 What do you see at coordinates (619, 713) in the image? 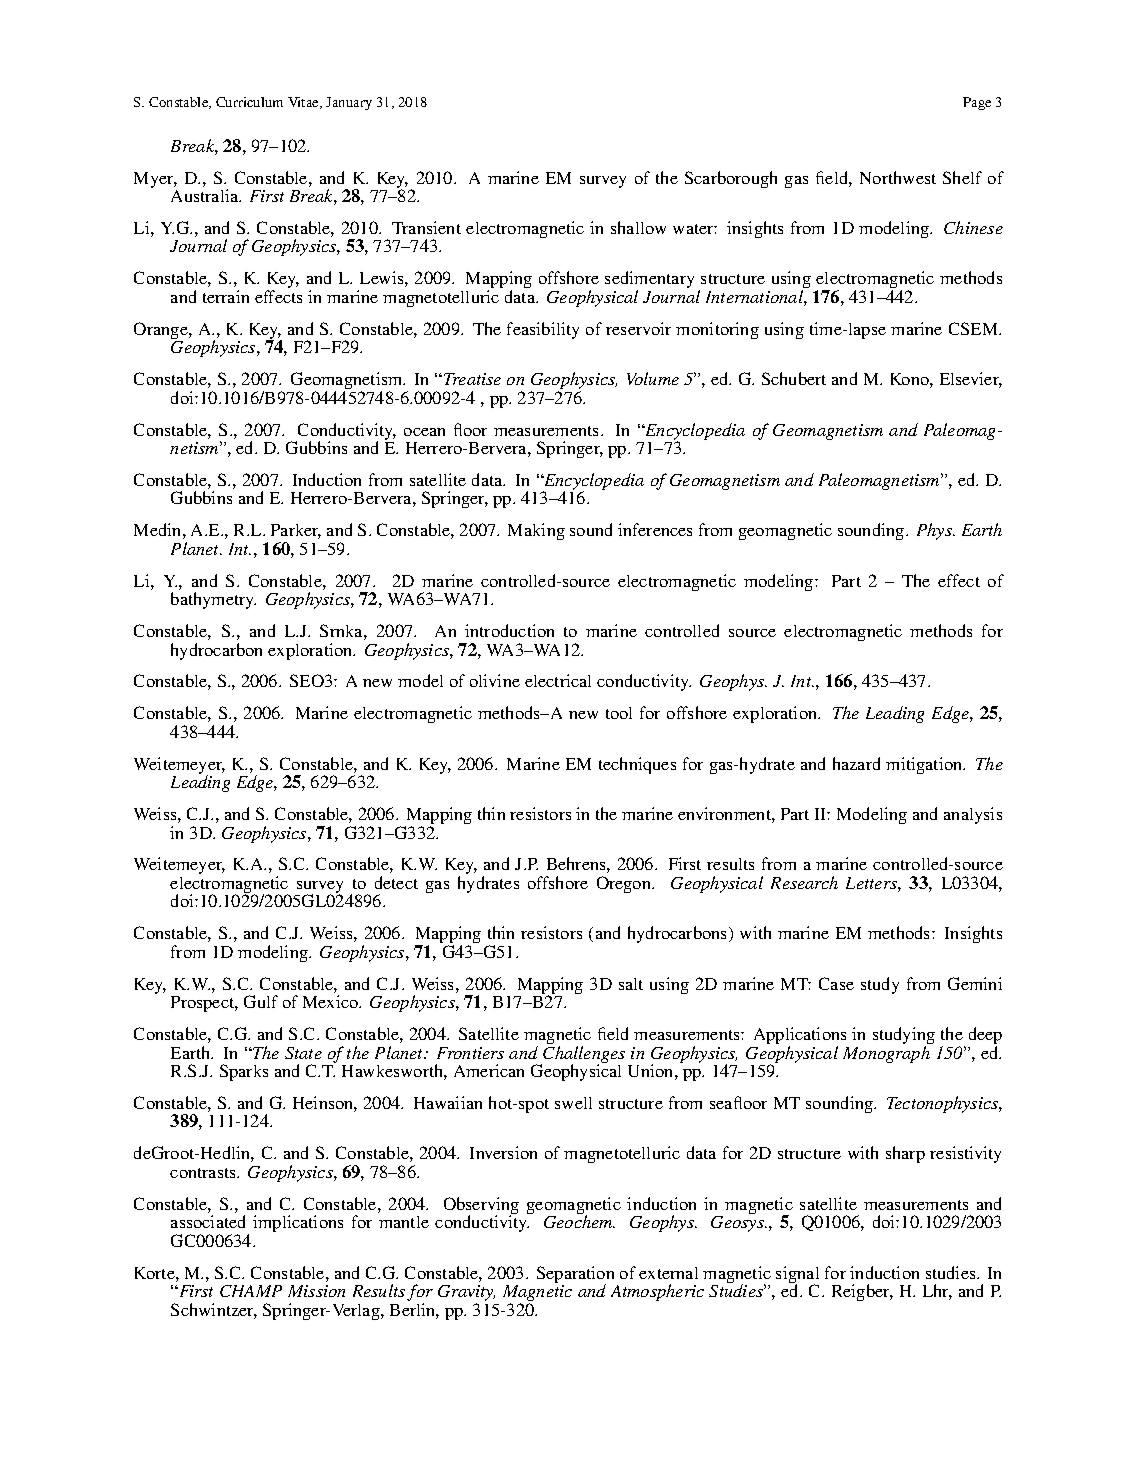
I see `tool` at bounding box center [619, 713].
